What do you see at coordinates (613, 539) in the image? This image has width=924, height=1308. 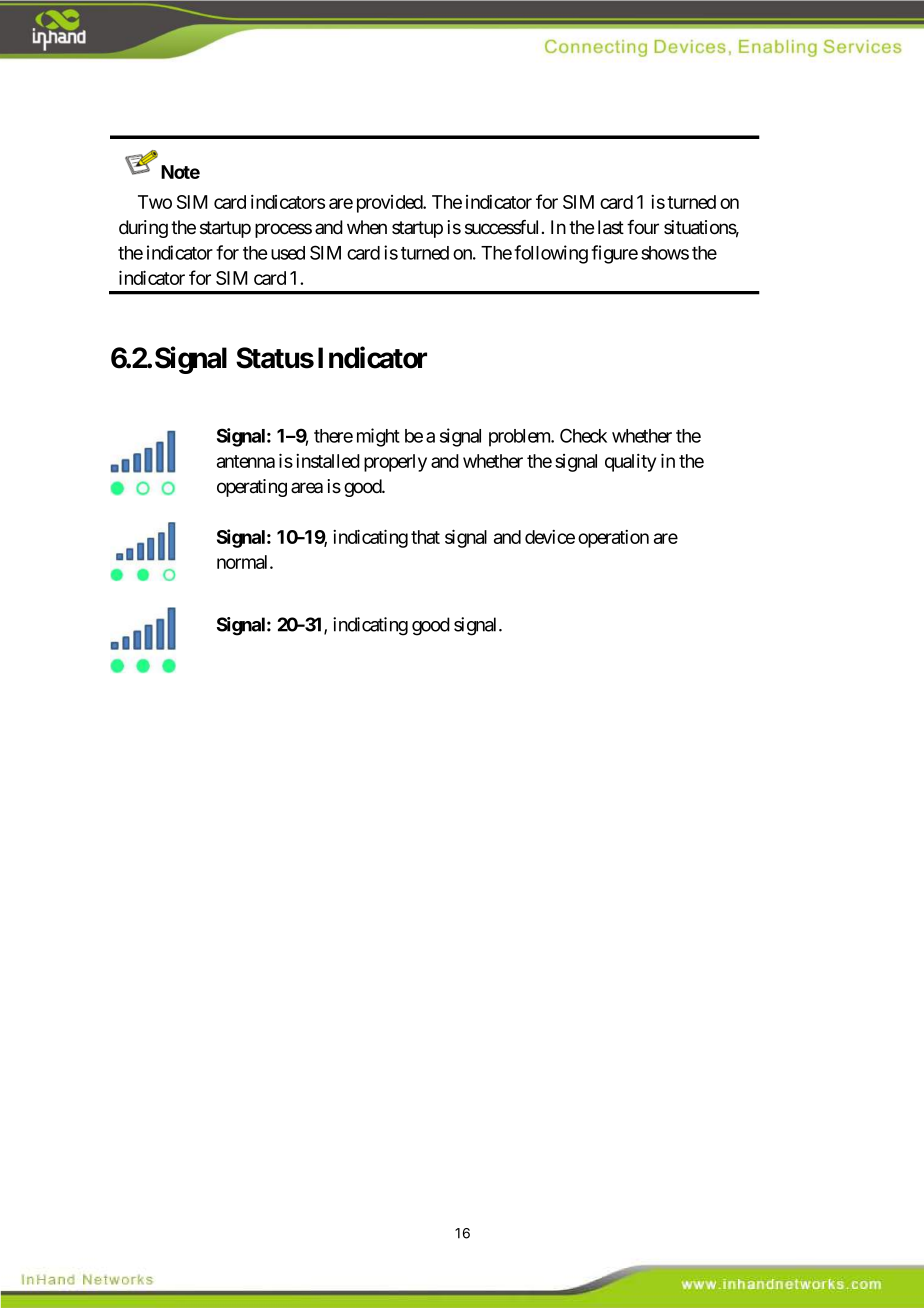 I see `operation` at bounding box center [613, 539].
